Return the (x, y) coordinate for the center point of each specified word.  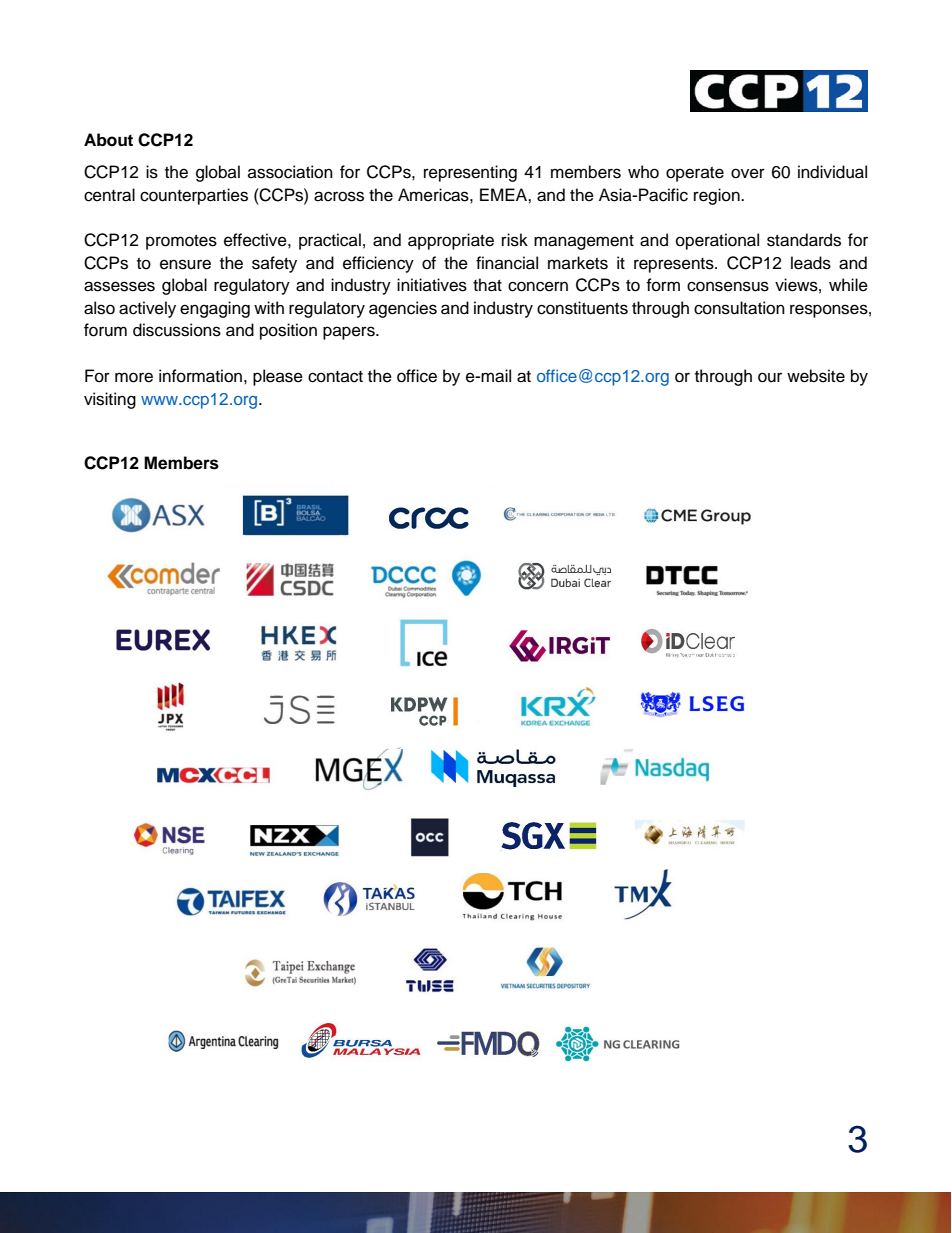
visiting (110, 400)
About (108, 140)
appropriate (451, 241)
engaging (215, 309)
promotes (181, 242)
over (748, 173)
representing (470, 173)
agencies (403, 309)
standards (804, 240)
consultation (739, 308)
